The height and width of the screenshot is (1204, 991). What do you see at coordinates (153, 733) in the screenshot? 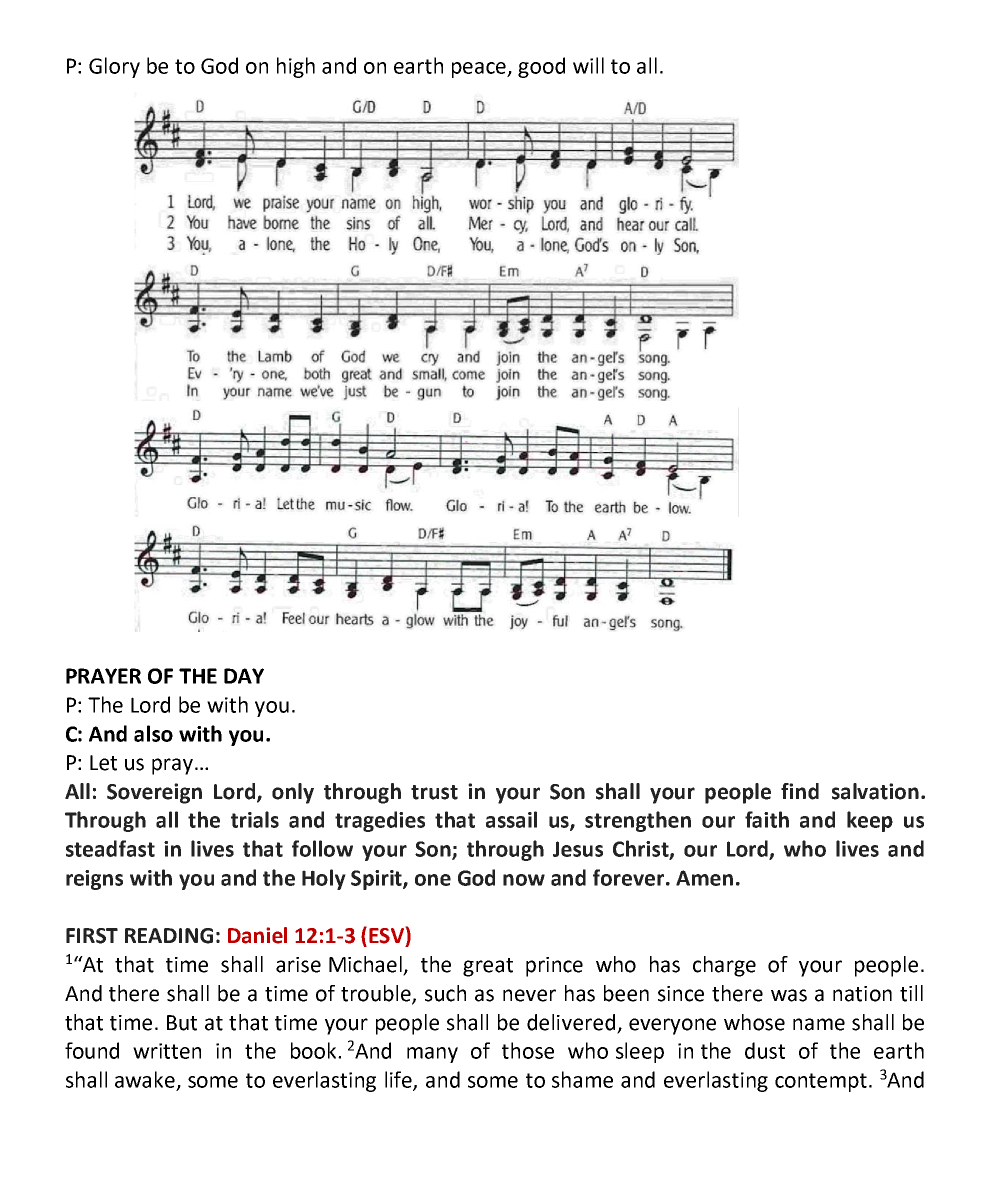
I see `also` at bounding box center [153, 733].
